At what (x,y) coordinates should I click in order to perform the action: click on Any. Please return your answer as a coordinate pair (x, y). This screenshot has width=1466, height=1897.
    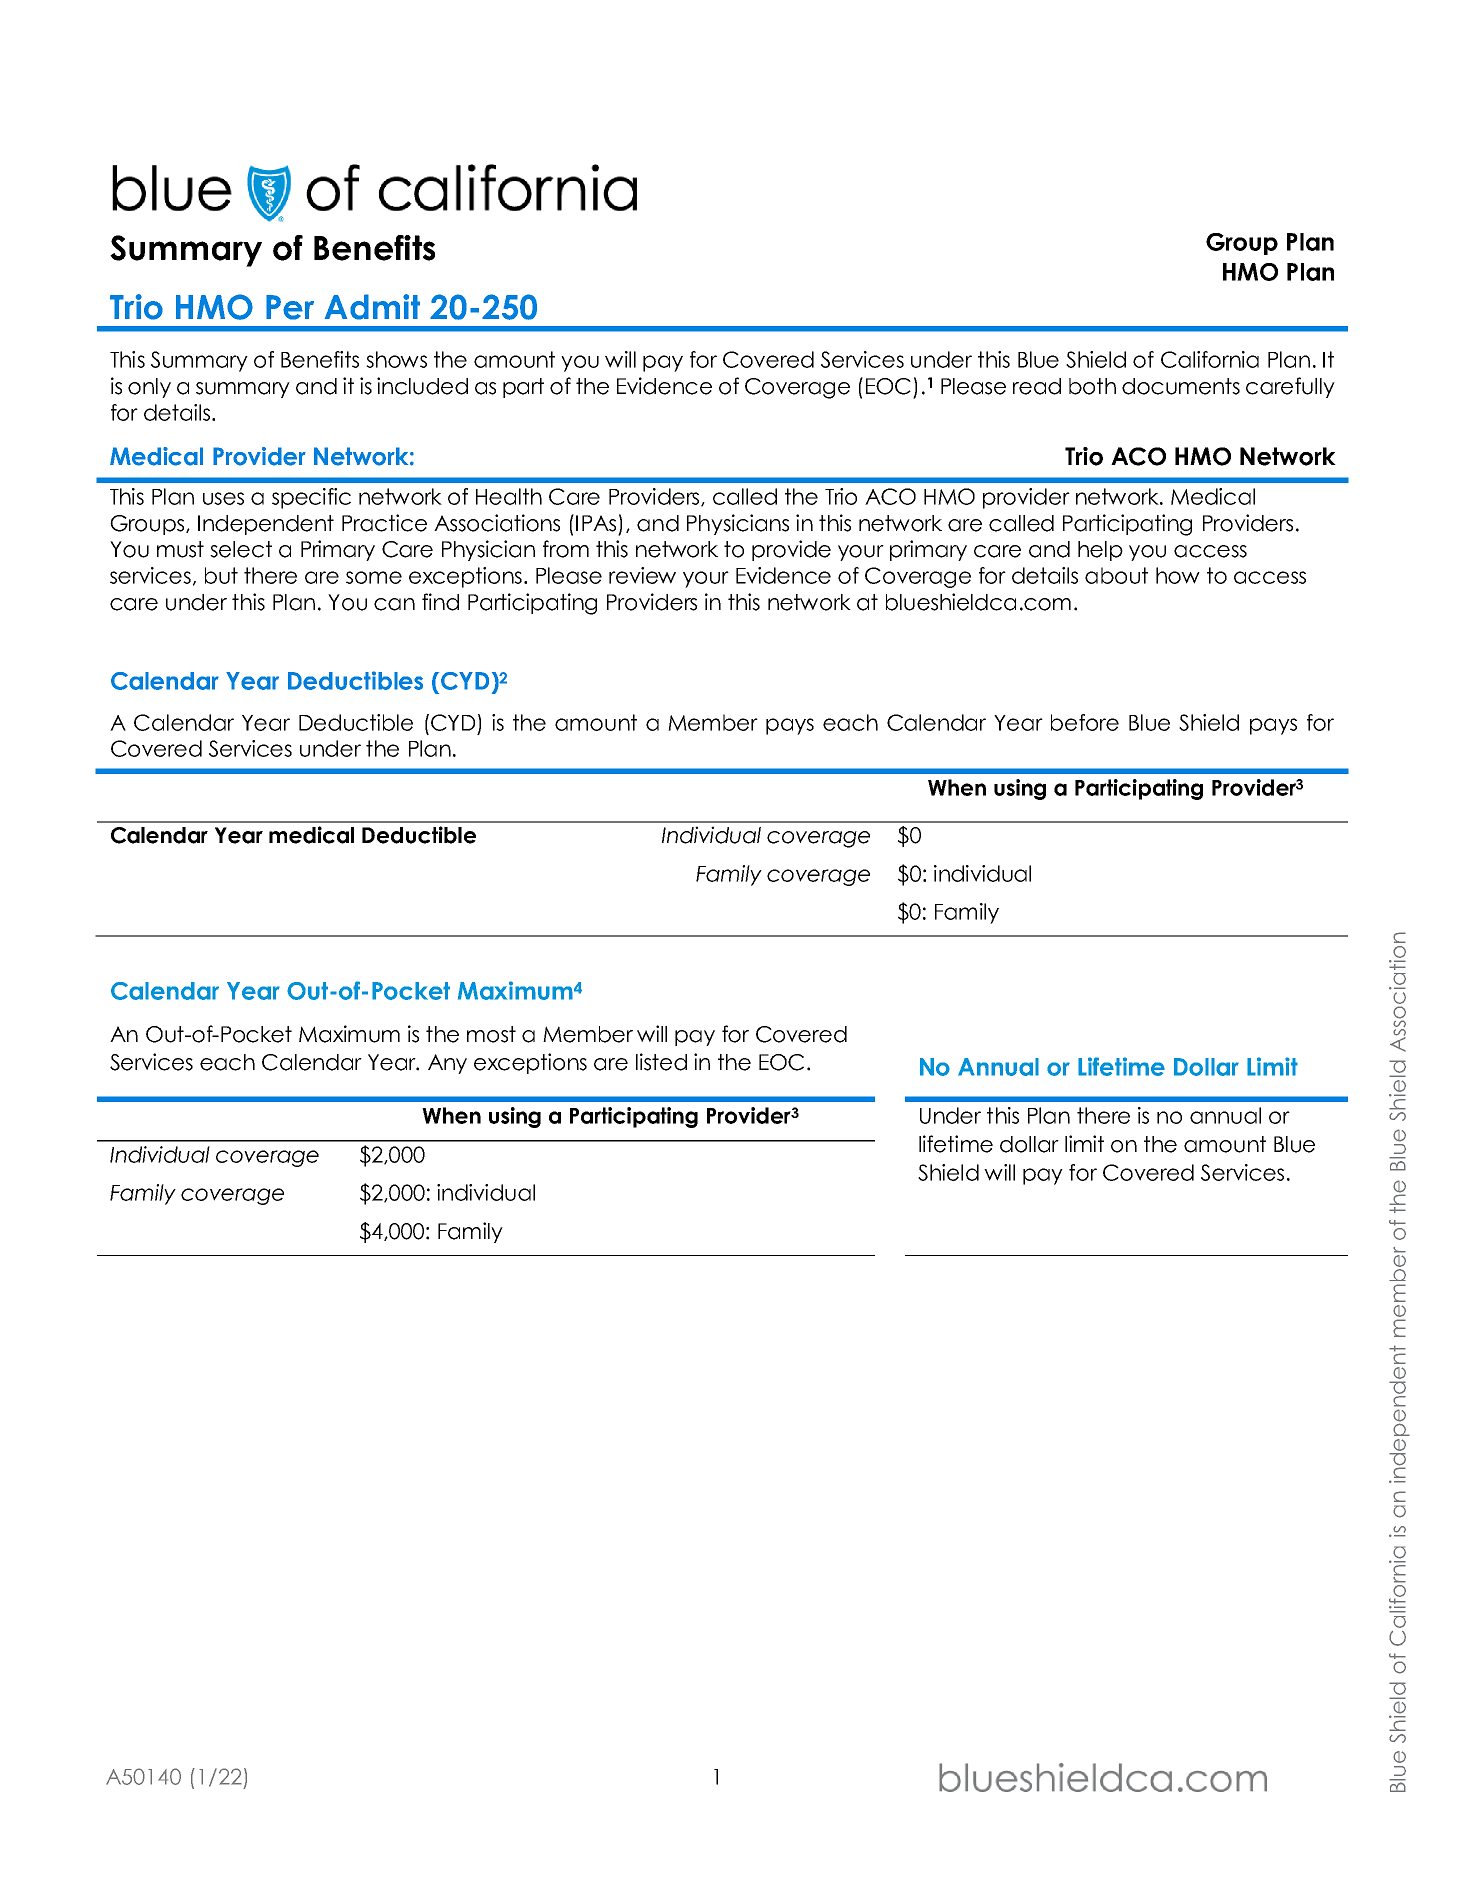
    Looking at the image, I should click on (447, 1064).
